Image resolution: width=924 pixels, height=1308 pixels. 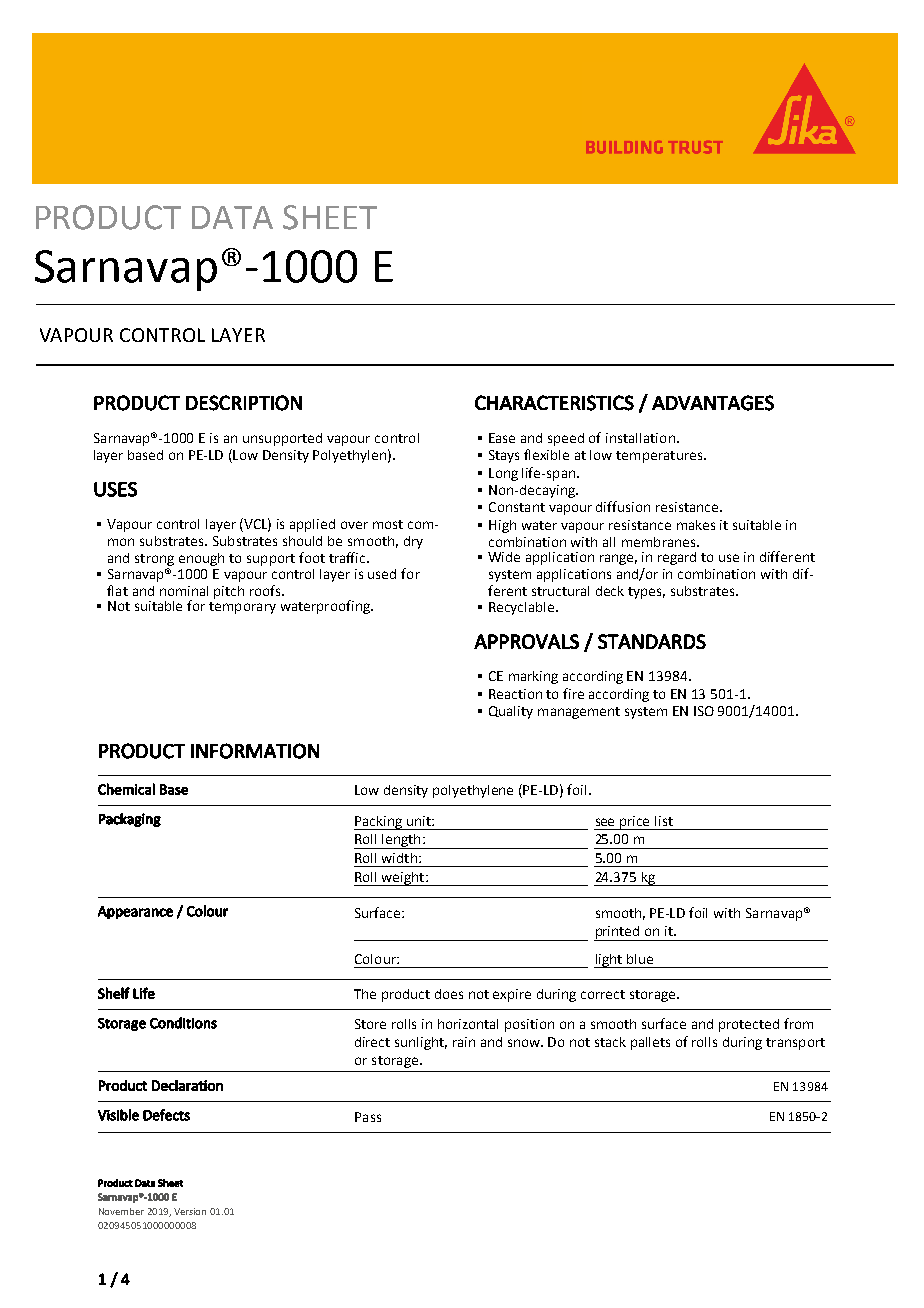 I want to click on list, so click(x=664, y=821).
